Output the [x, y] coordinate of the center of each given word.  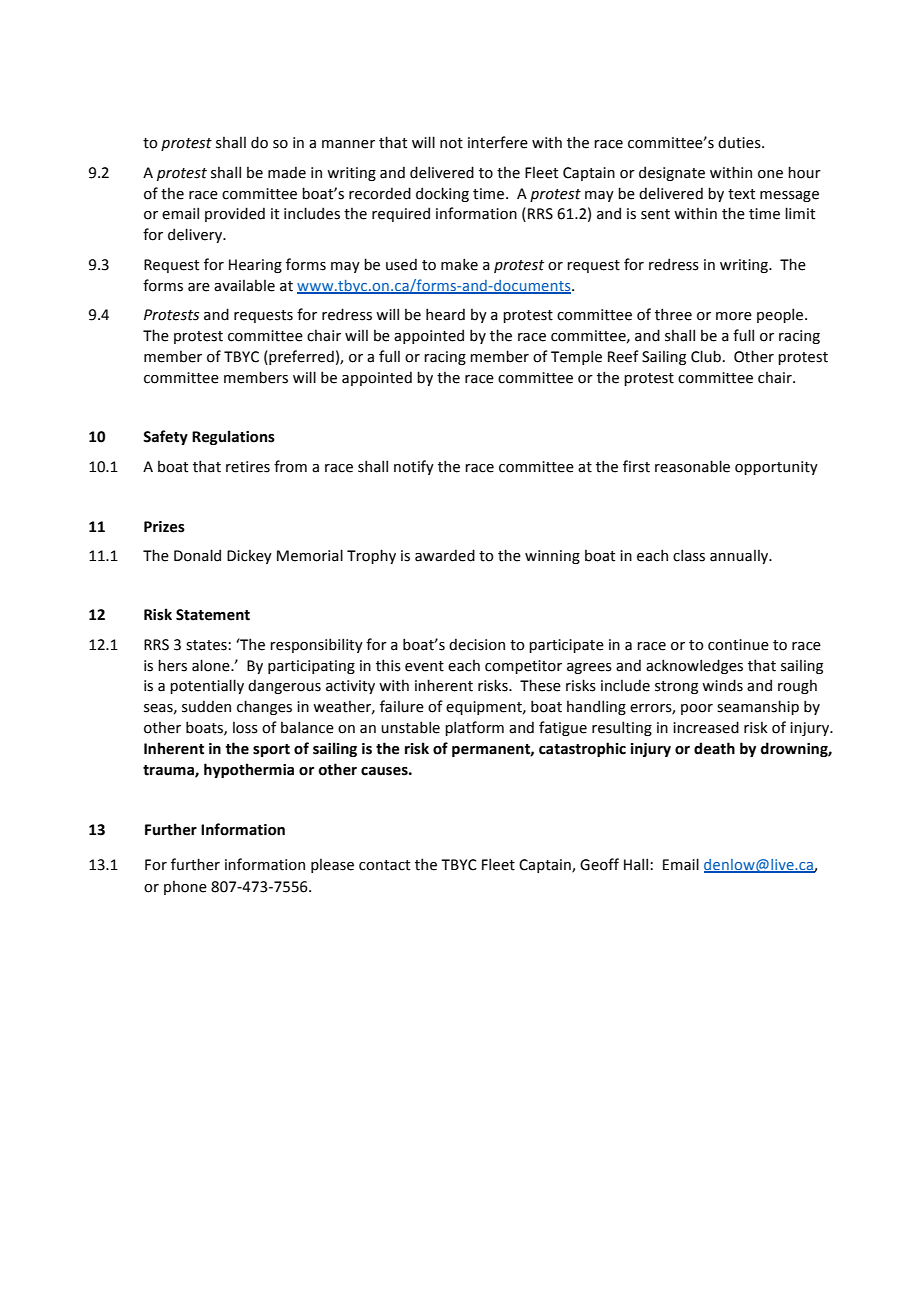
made [287, 172]
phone [185, 887]
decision [477, 644]
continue [738, 645]
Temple [576, 357]
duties [740, 142]
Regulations [233, 437]
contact [384, 865]
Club [706, 356]
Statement [213, 615]
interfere [498, 142]
